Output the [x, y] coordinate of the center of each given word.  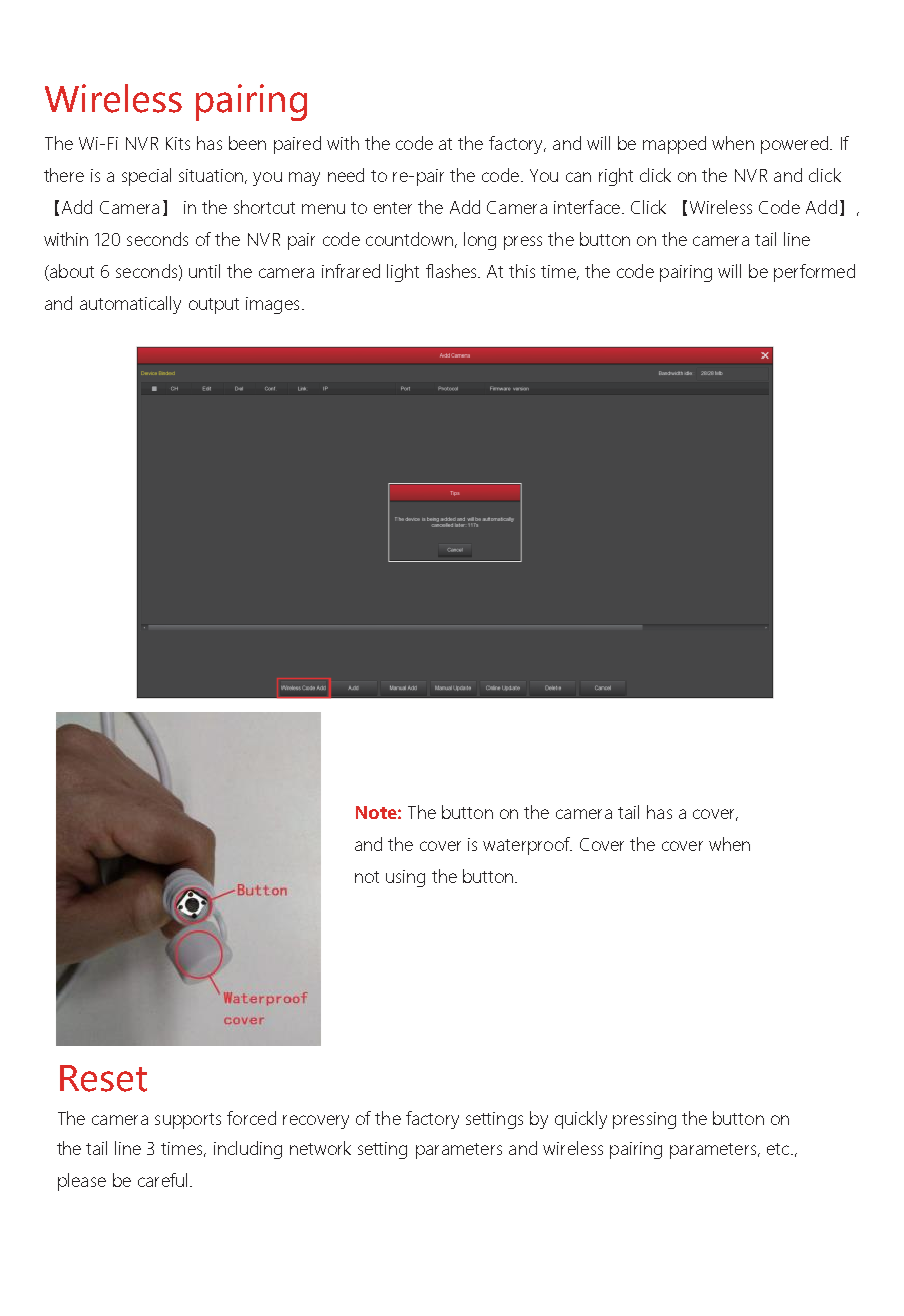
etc [778, 1149]
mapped [674, 145]
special [146, 177]
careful [162, 1180]
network [320, 1148]
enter [393, 208]
